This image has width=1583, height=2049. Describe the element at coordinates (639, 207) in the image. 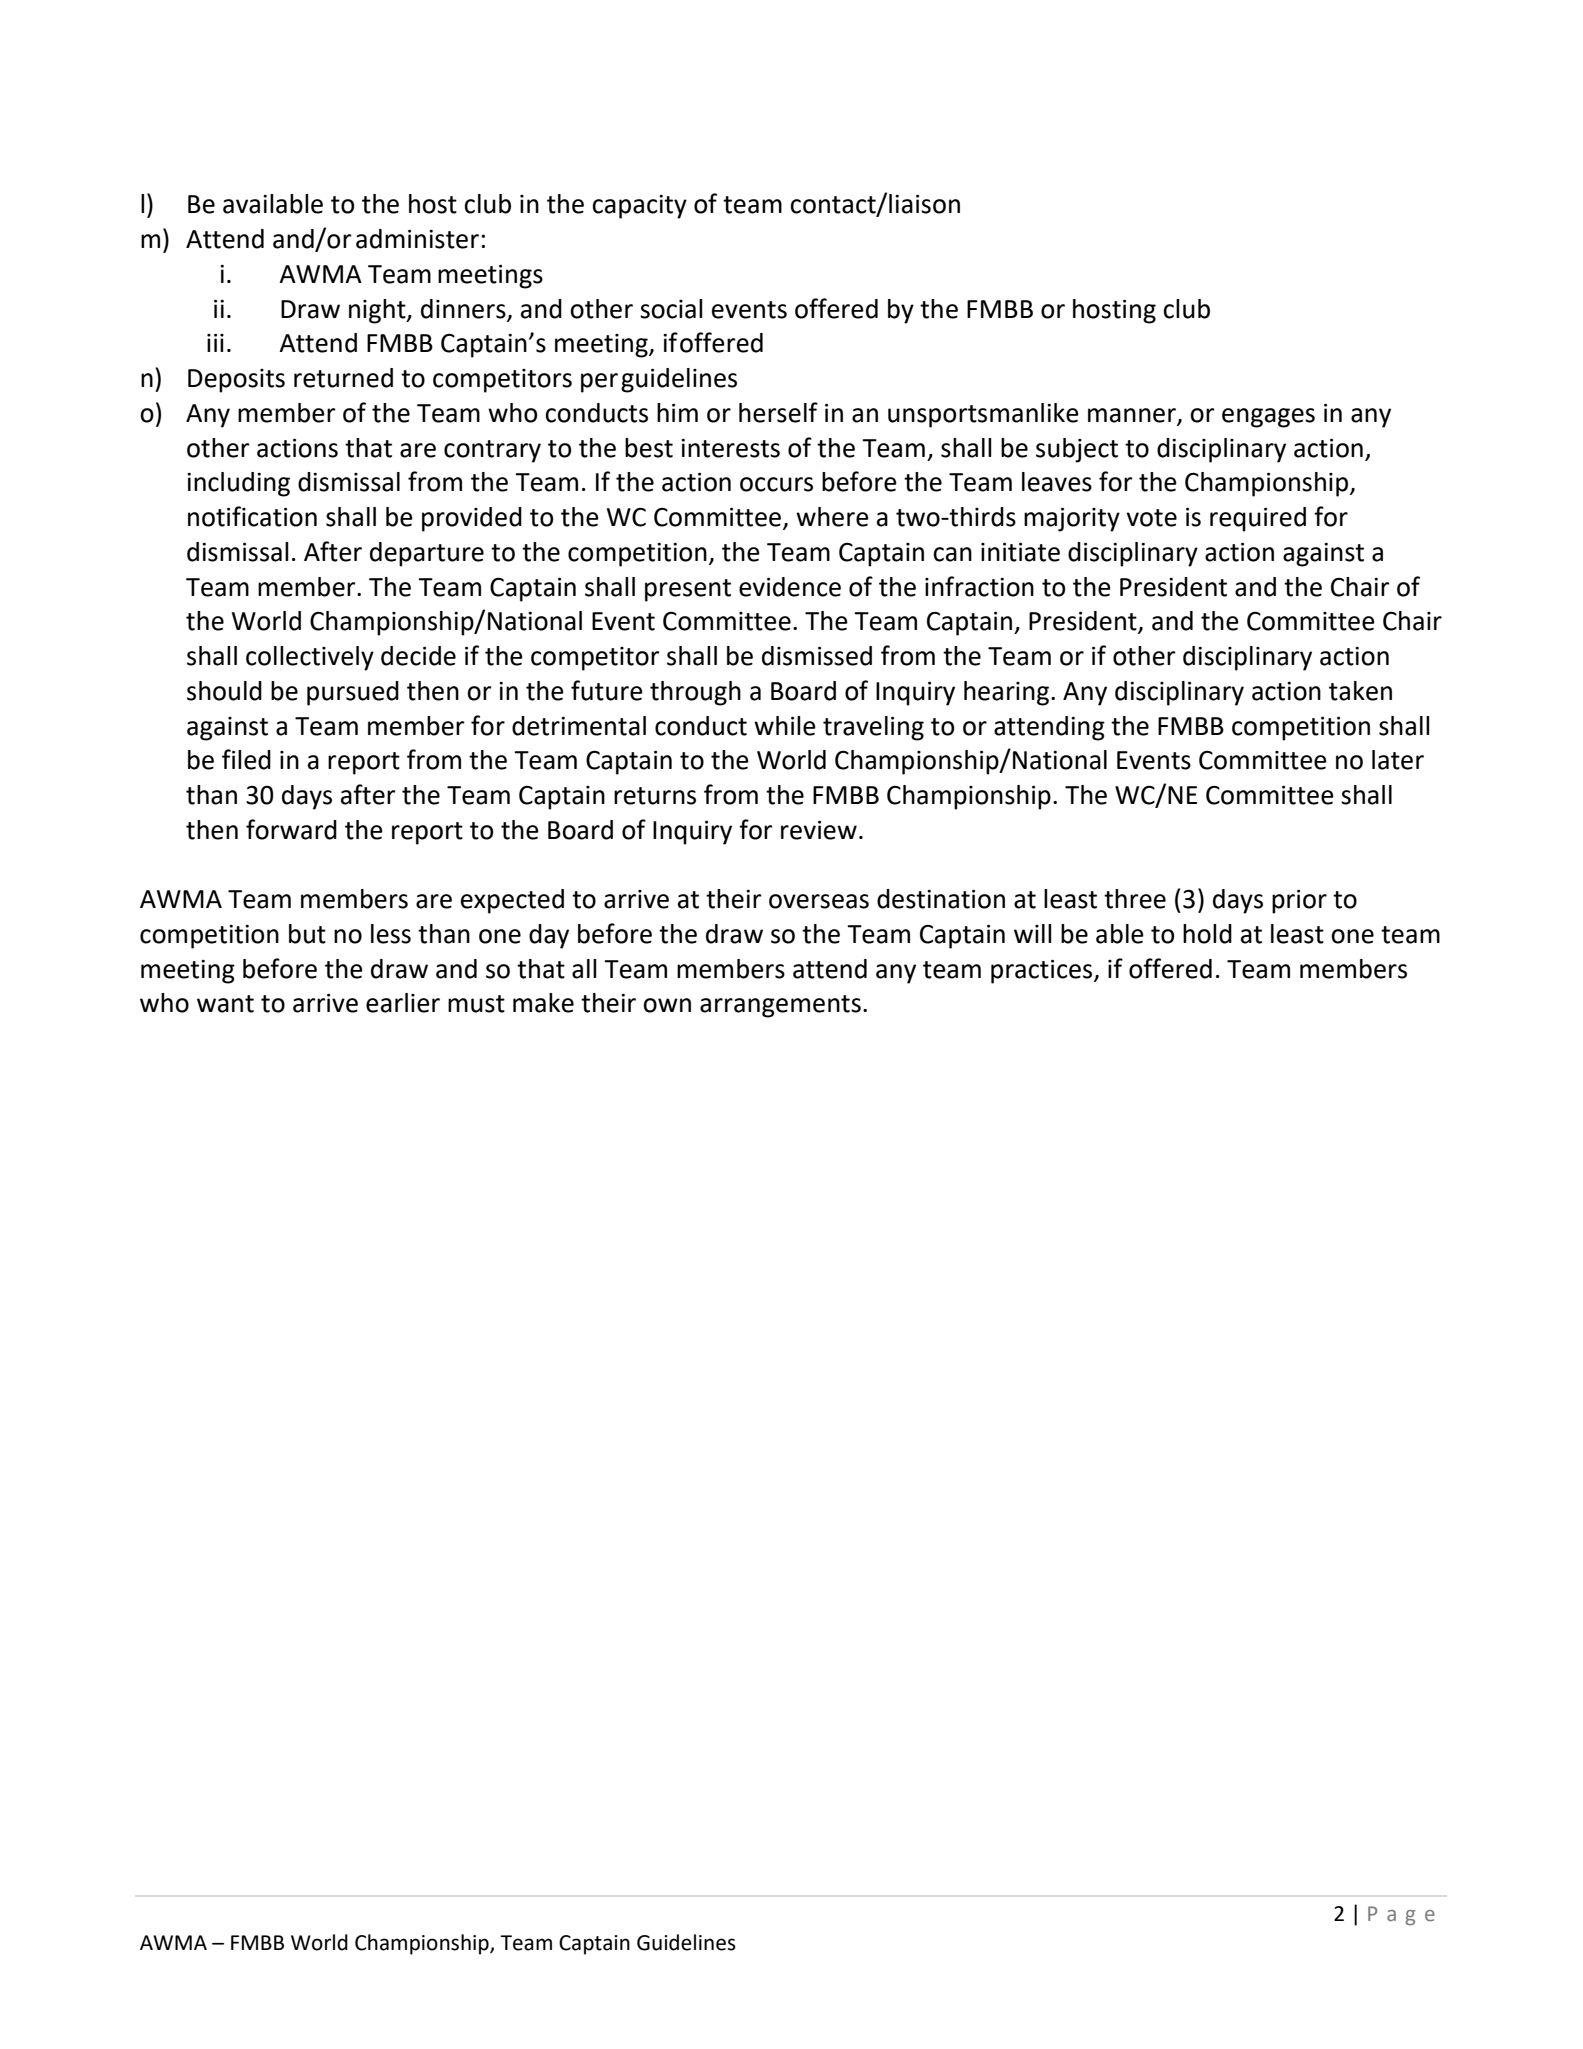

I see `capacity` at that location.
